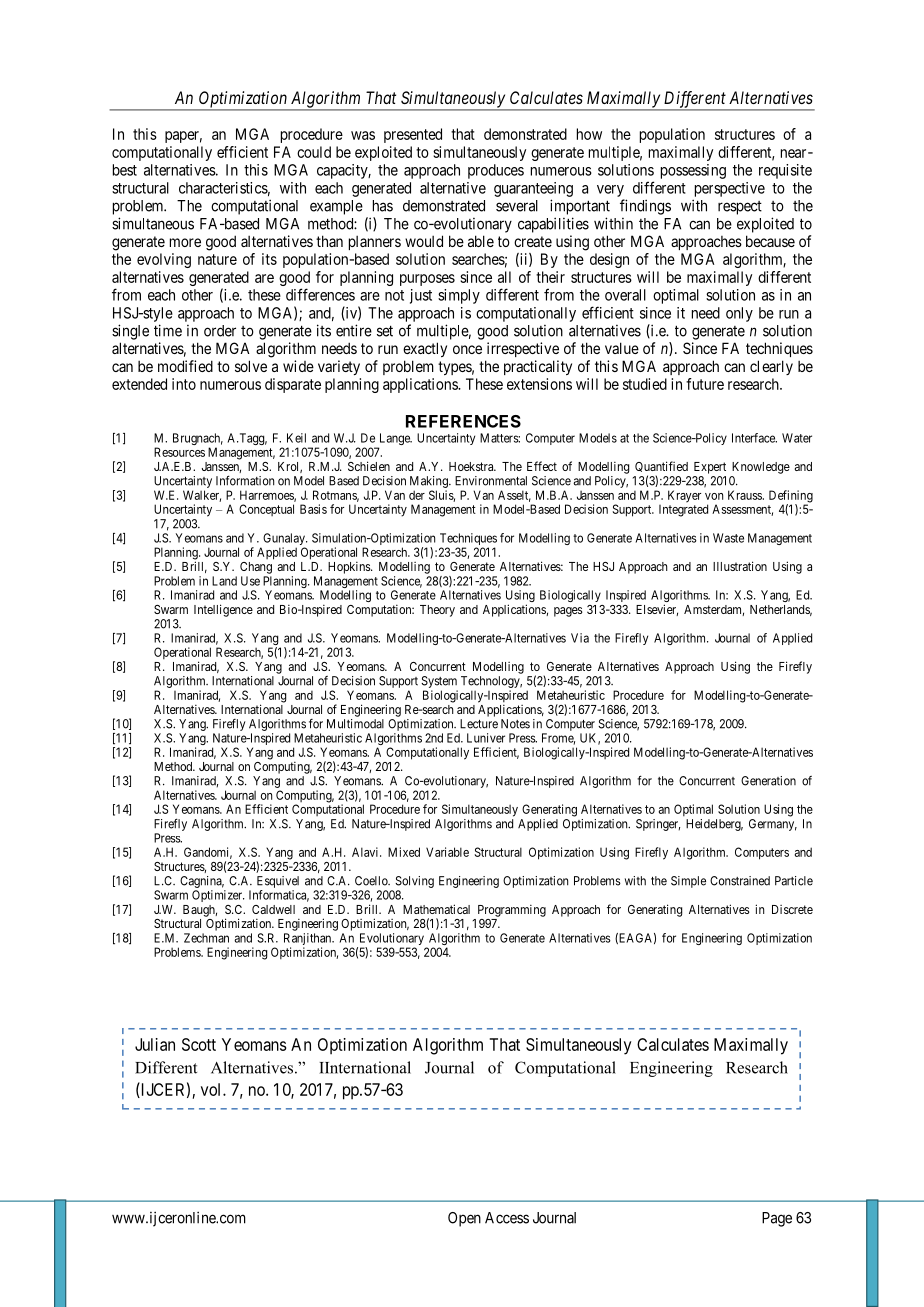 The width and height of the page is (924, 1307). What do you see at coordinates (199, 1044) in the page?
I see `Scott` at bounding box center [199, 1044].
